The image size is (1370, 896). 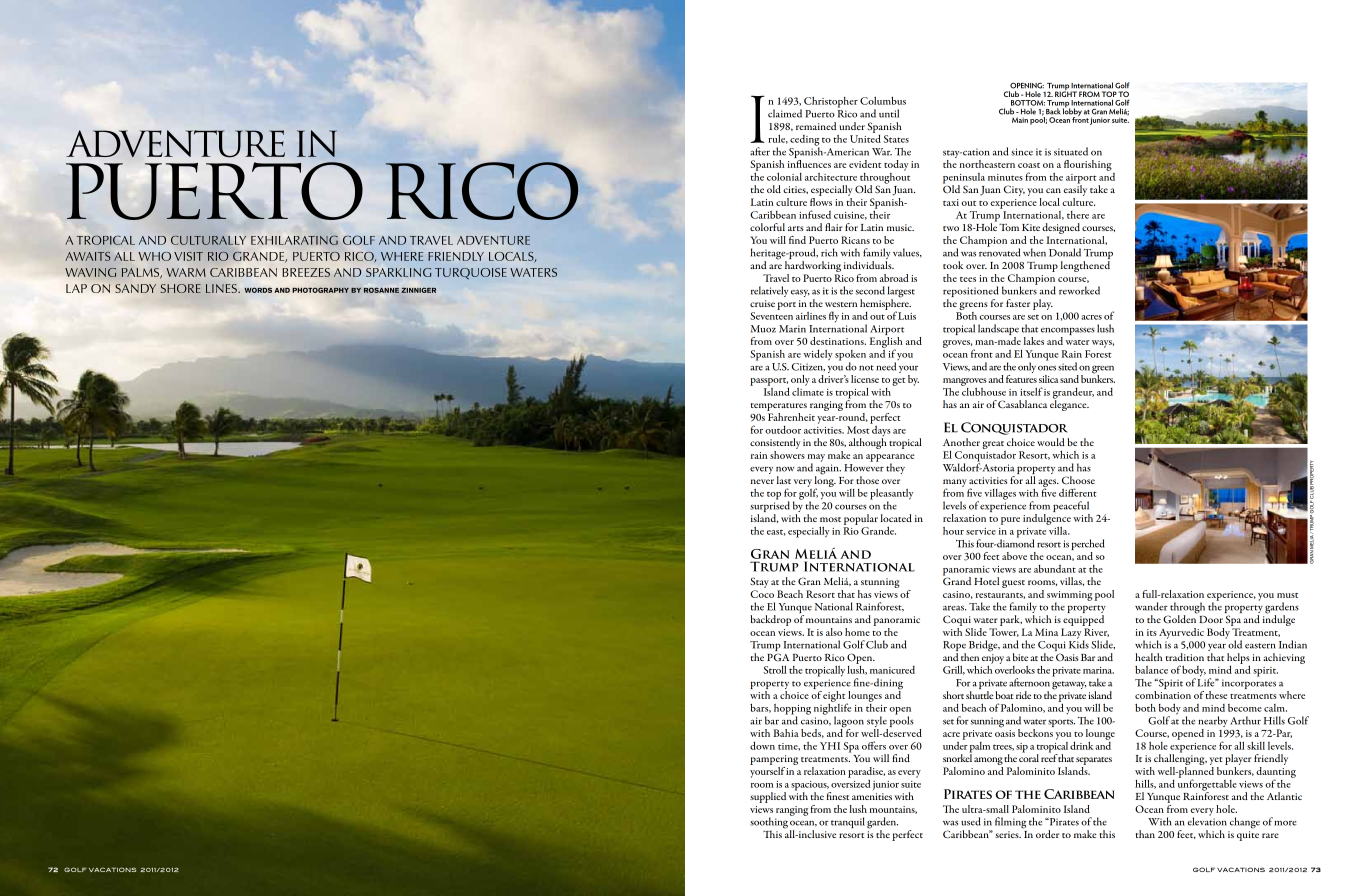 I want to click on soothing, so click(x=769, y=824).
